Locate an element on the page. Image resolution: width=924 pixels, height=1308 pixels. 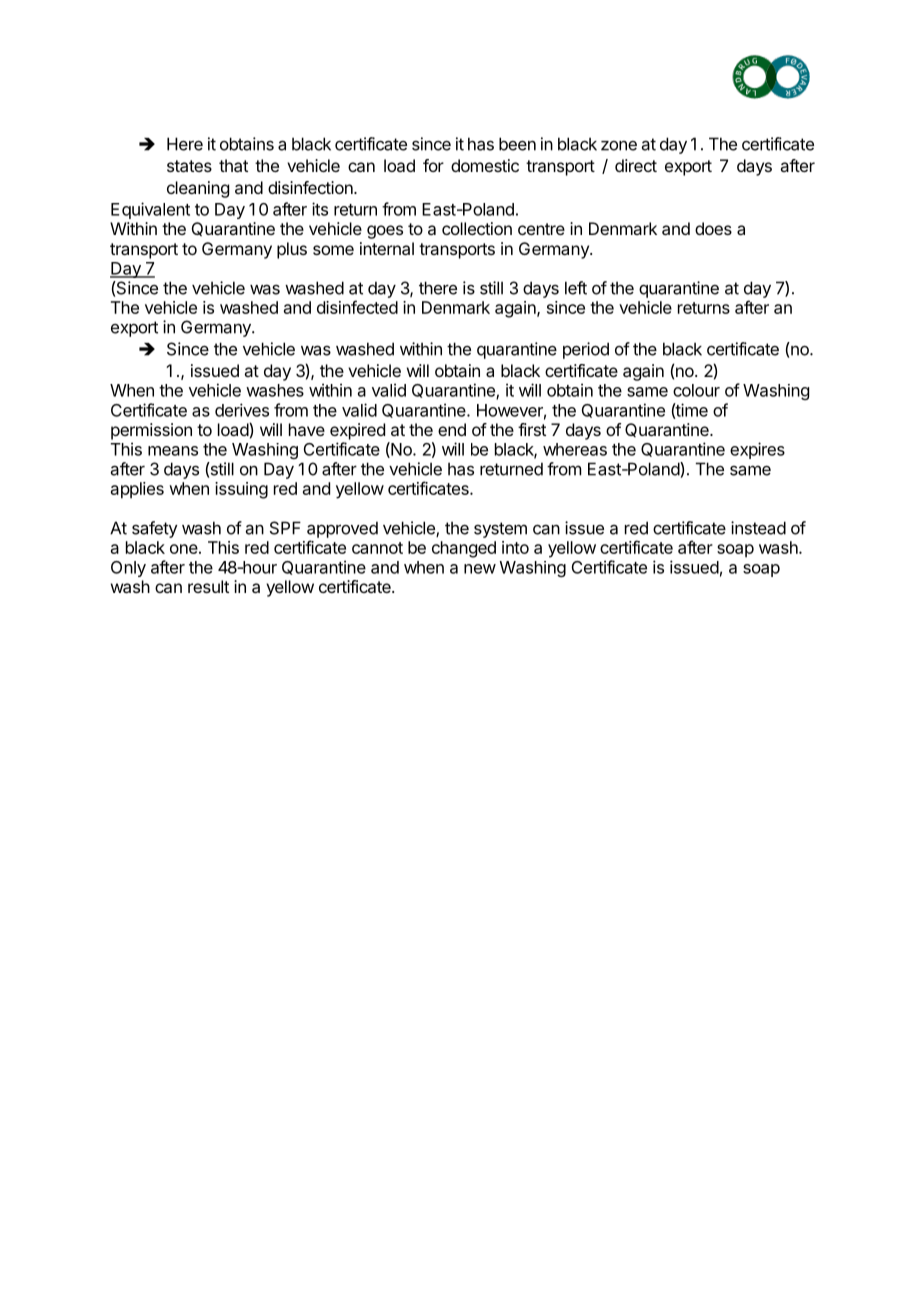
direct is located at coordinates (636, 165).
